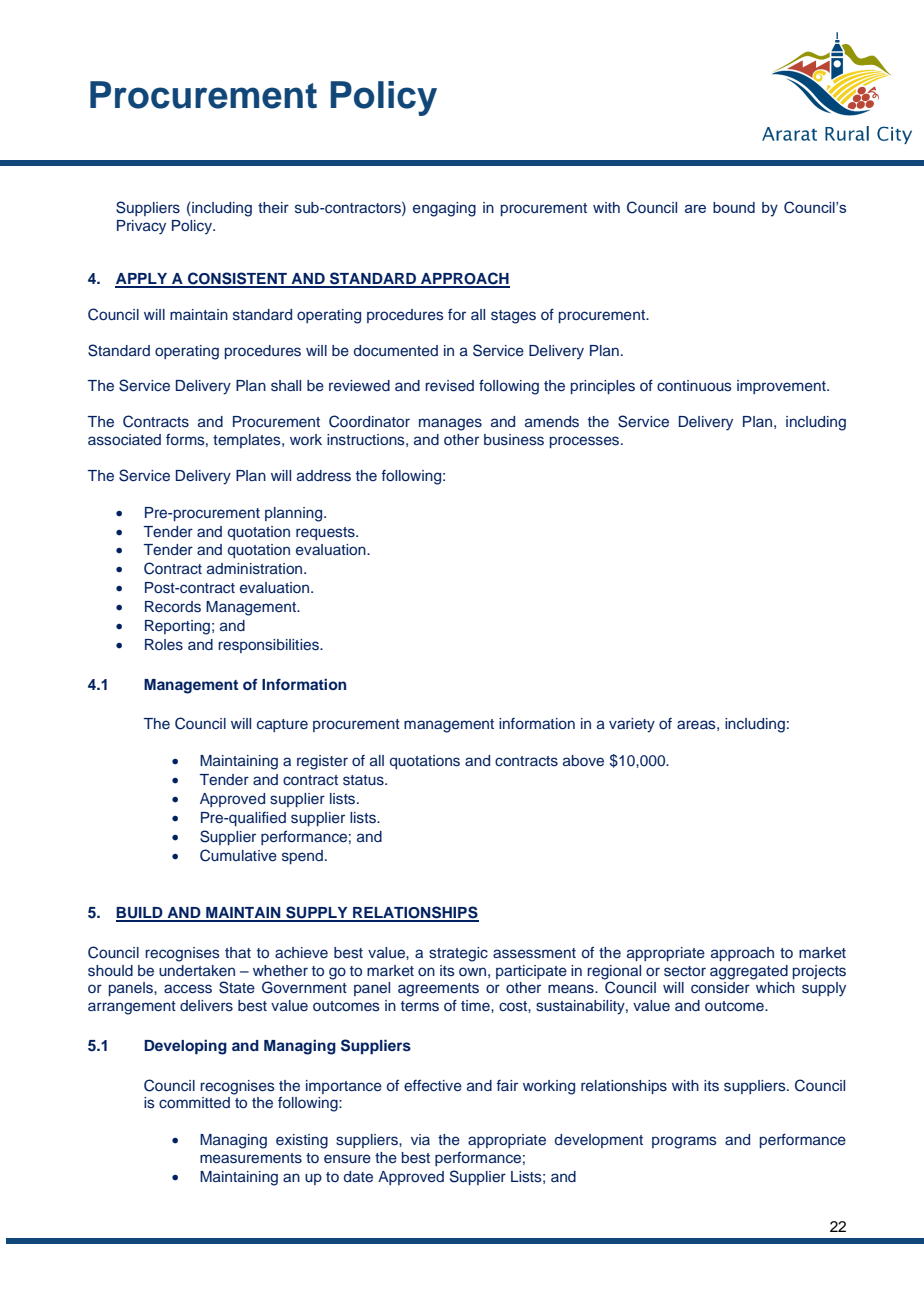 The image size is (924, 1308). Describe the element at coordinates (326, 533) in the screenshot. I see `requests` at that location.
